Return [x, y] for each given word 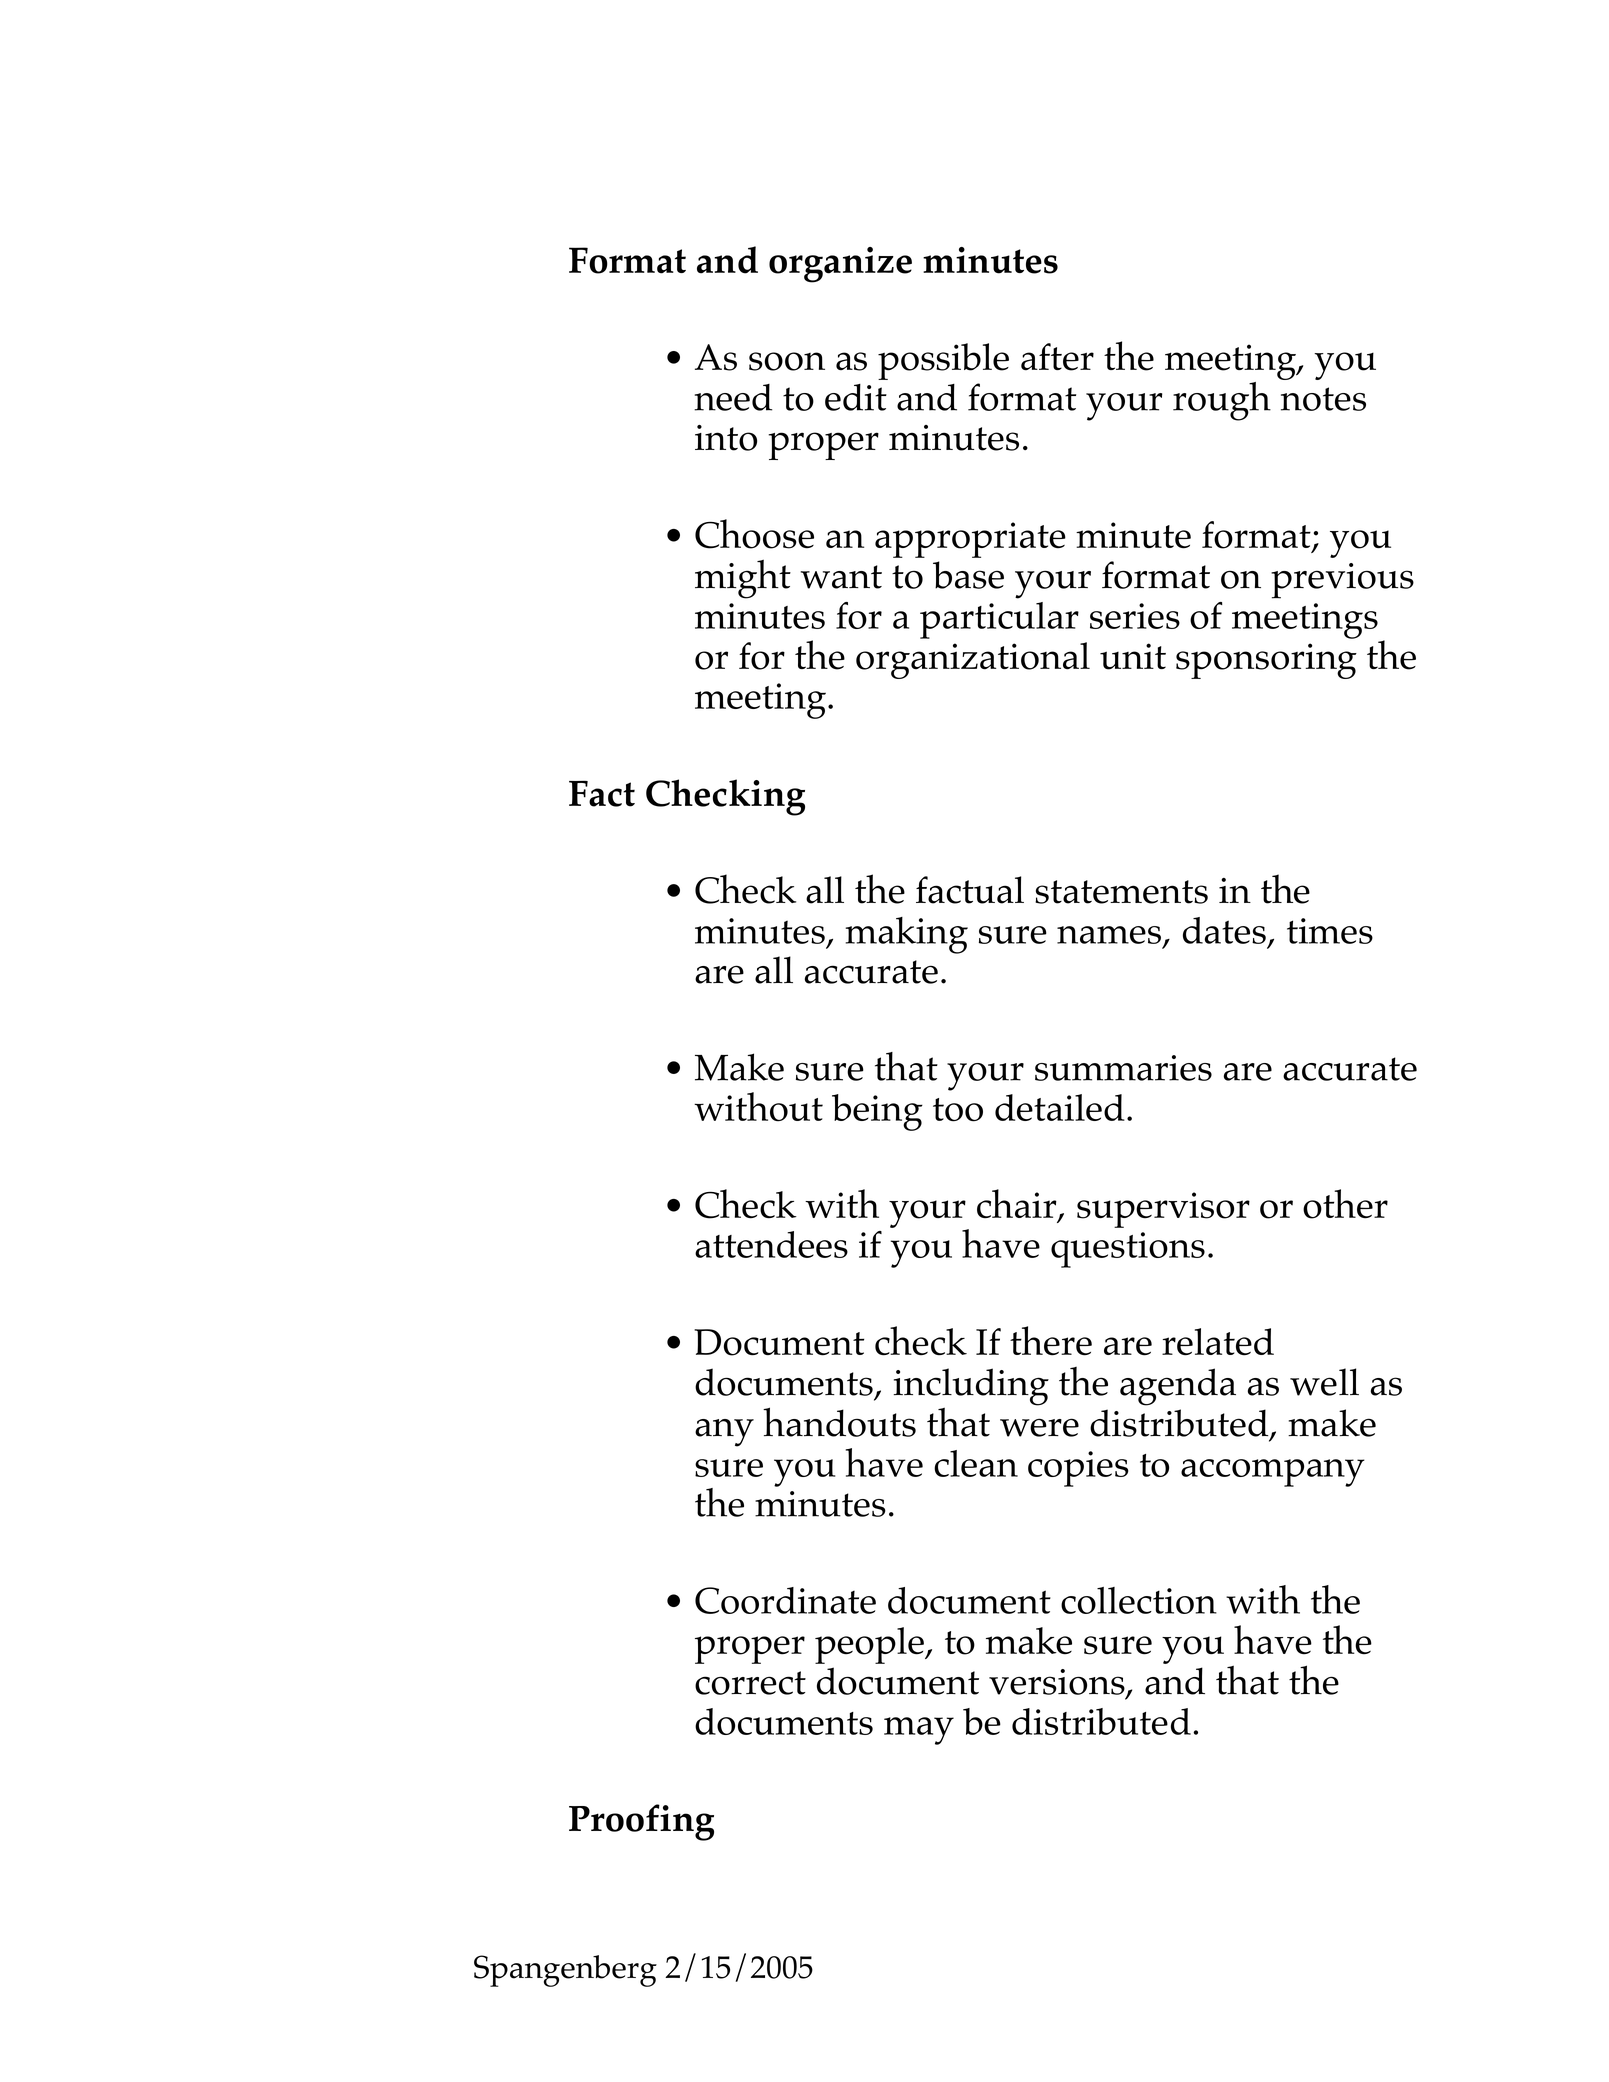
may [919, 1731]
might [743, 579]
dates [1224, 930]
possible [943, 361]
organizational [973, 660]
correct [750, 1683]
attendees [771, 1244]
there [1051, 1341]
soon [787, 361]
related [1218, 1342]
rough [1222, 401]
